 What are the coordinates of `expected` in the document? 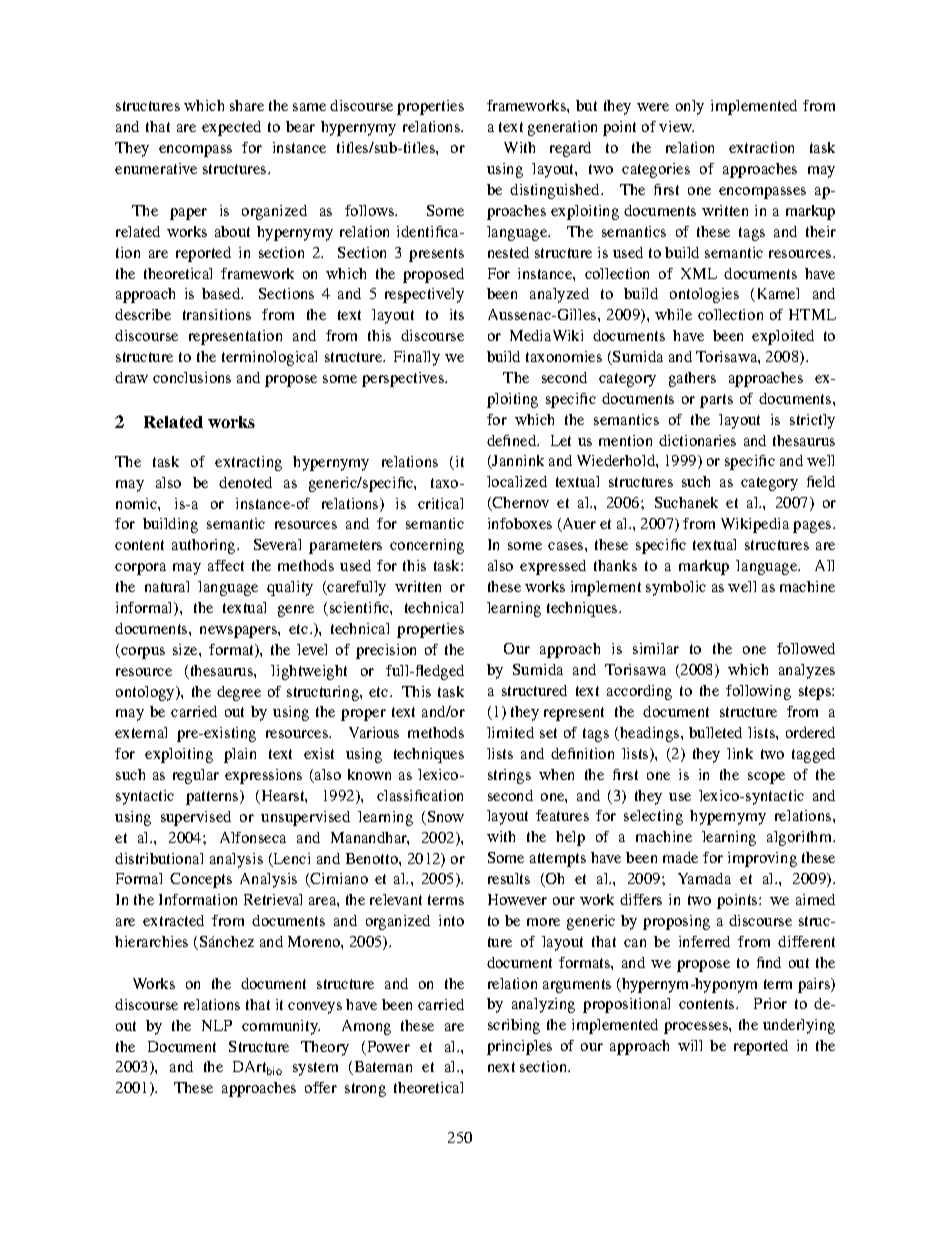 It's located at (231, 128).
